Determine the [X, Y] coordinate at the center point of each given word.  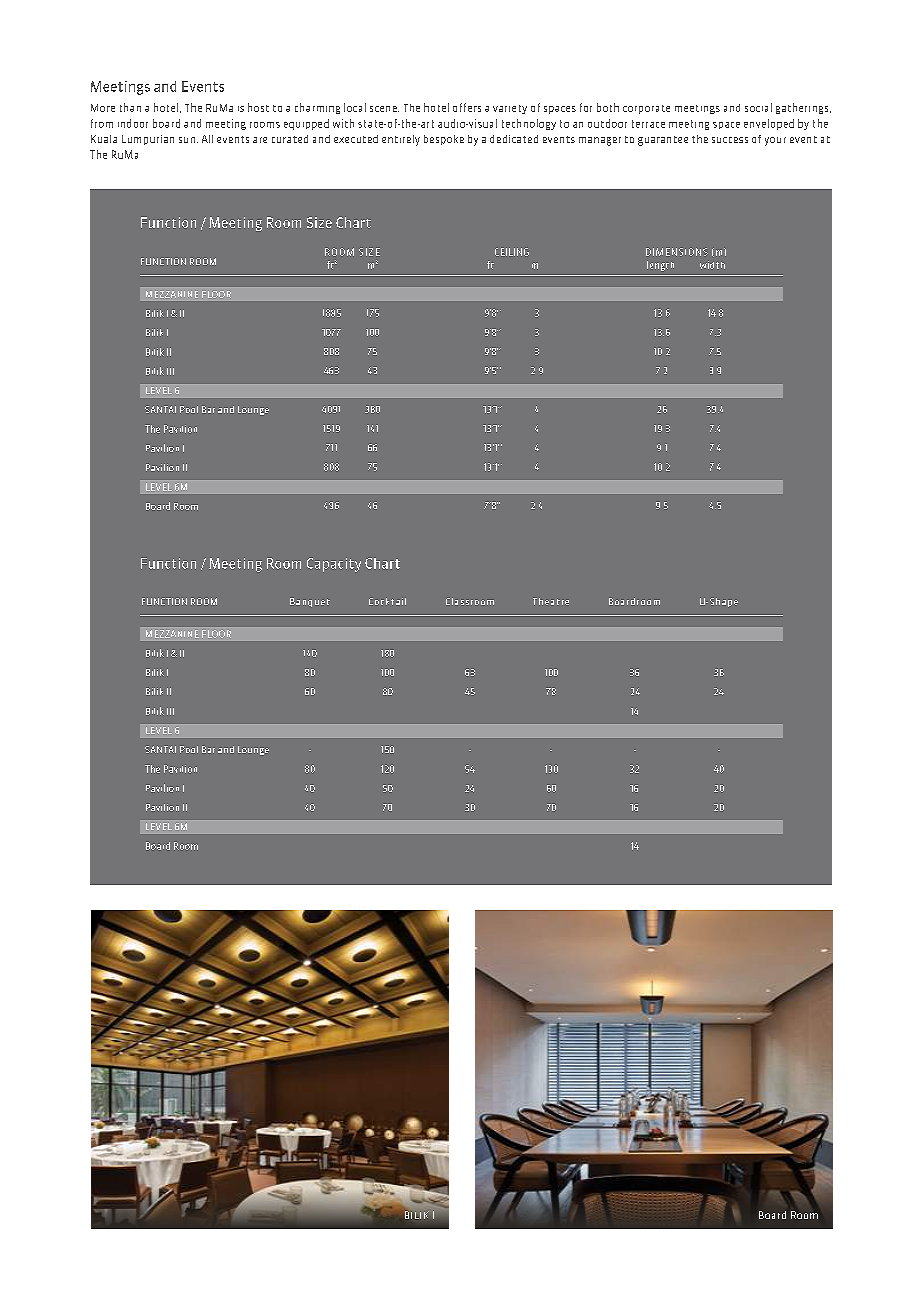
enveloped [769, 124]
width [712, 265]
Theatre [551, 601]
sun [187, 140]
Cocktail [387, 601]
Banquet [310, 602]
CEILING [512, 252]
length [660, 266]
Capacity [334, 565]
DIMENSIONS [677, 252]
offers [467, 107]
